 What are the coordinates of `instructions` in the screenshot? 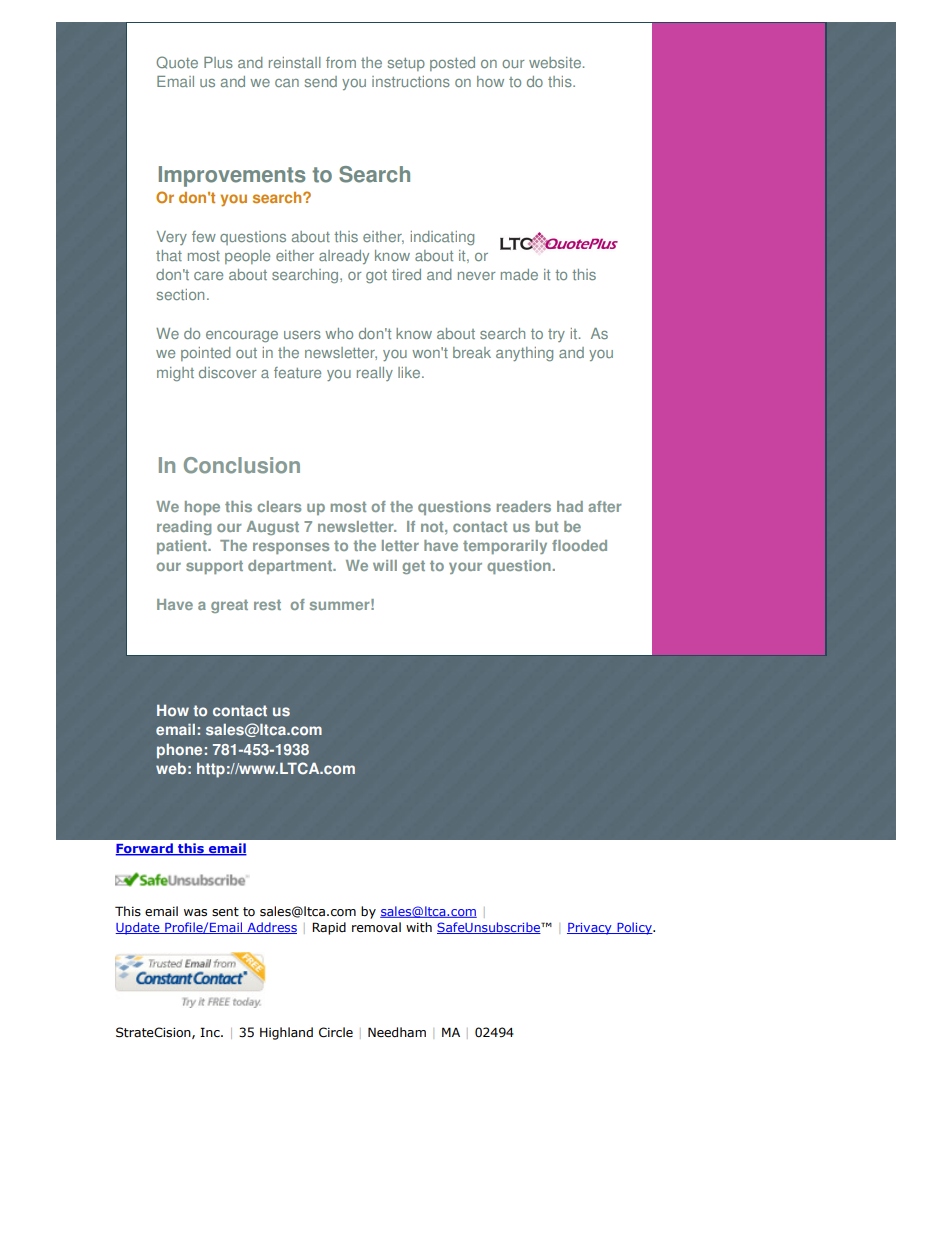 It's located at (411, 81).
